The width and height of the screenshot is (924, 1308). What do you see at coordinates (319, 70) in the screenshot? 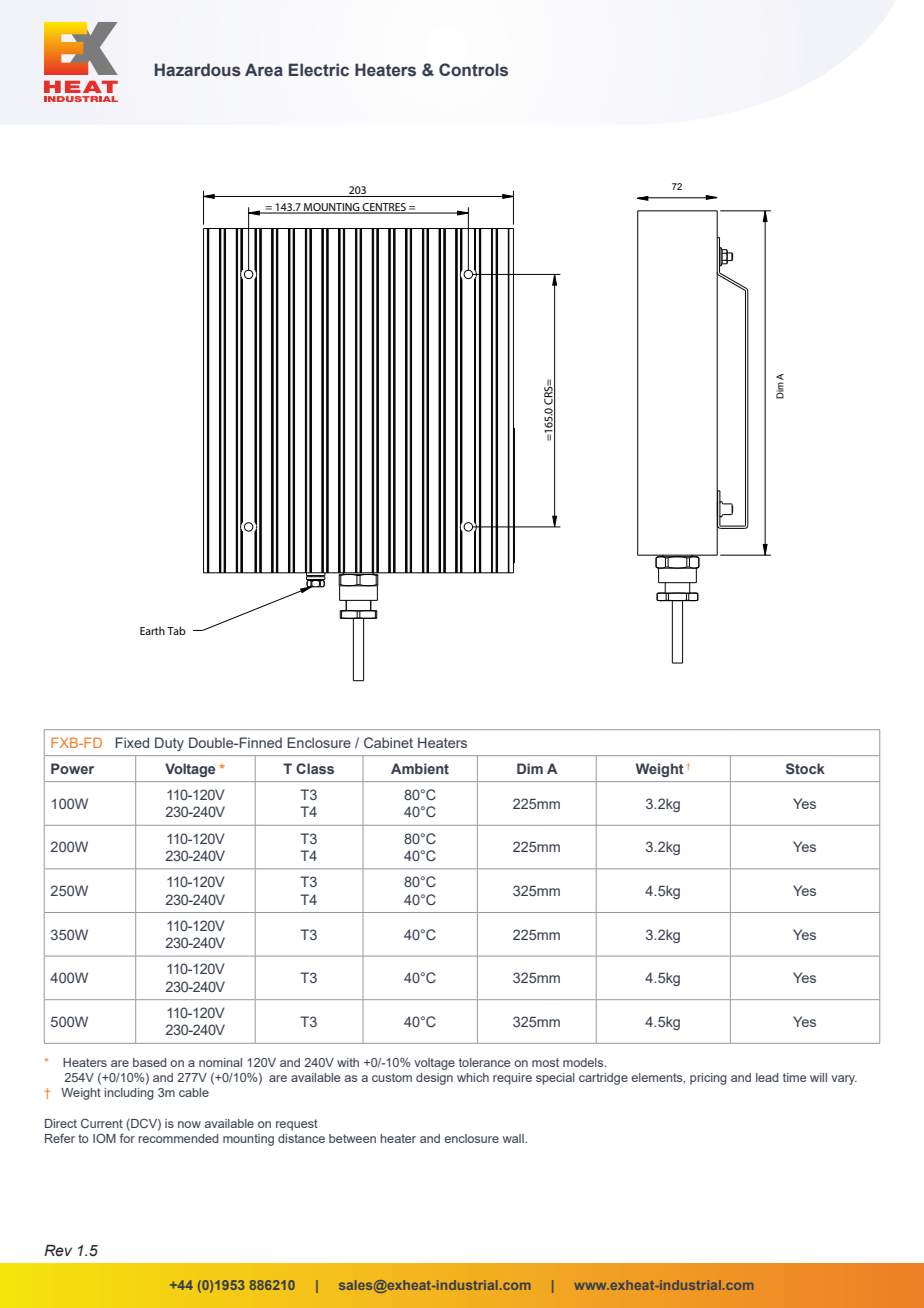
I see `Electric` at bounding box center [319, 70].
